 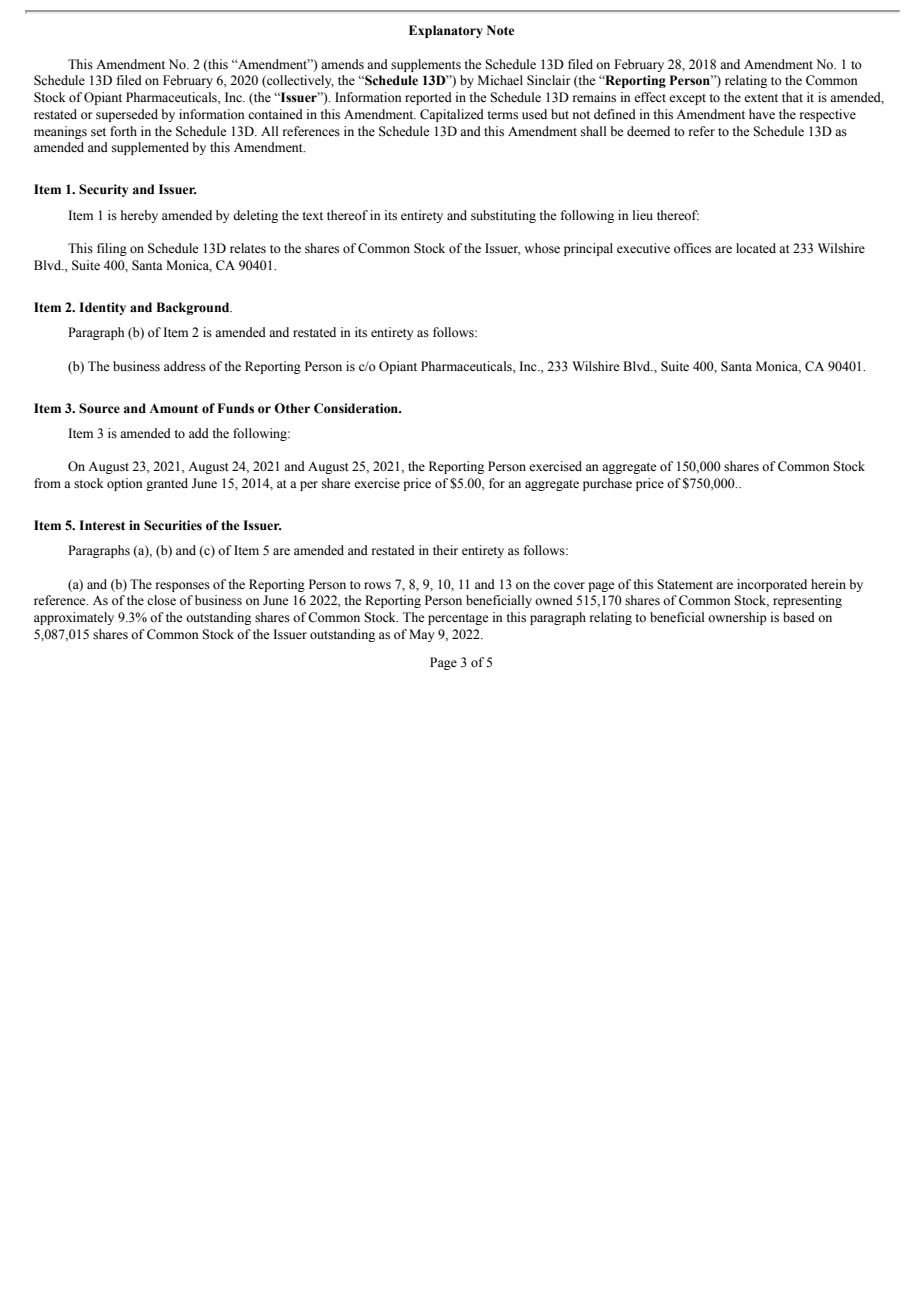 I want to click on Explanatory, so click(x=446, y=31).
